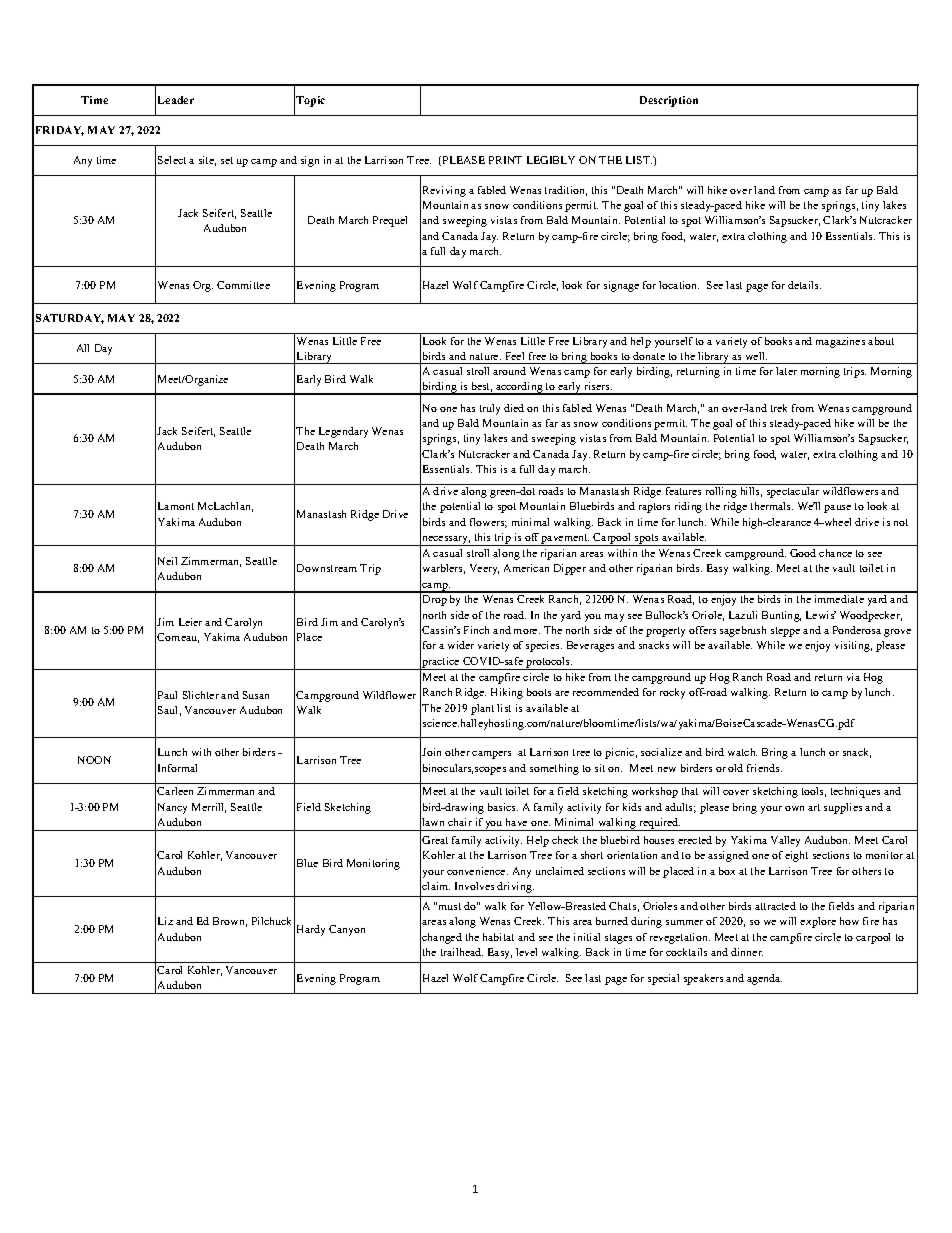  I want to click on Description, so click(669, 101).
